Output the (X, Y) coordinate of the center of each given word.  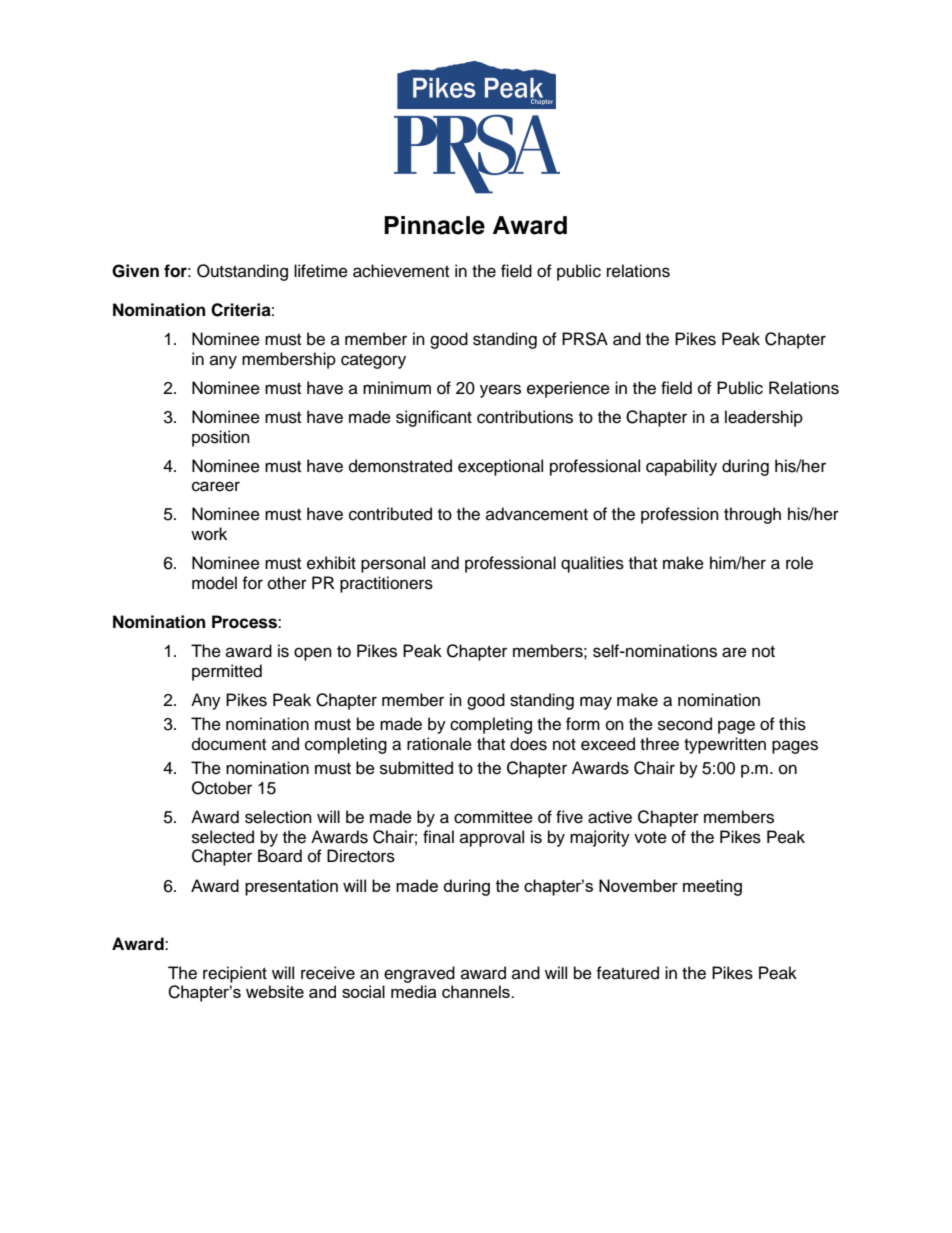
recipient (235, 974)
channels (477, 991)
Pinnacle (434, 225)
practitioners (386, 584)
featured (627, 973)
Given (135, 271)
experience (568, 389)
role (799, 563)
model (214, 583)
